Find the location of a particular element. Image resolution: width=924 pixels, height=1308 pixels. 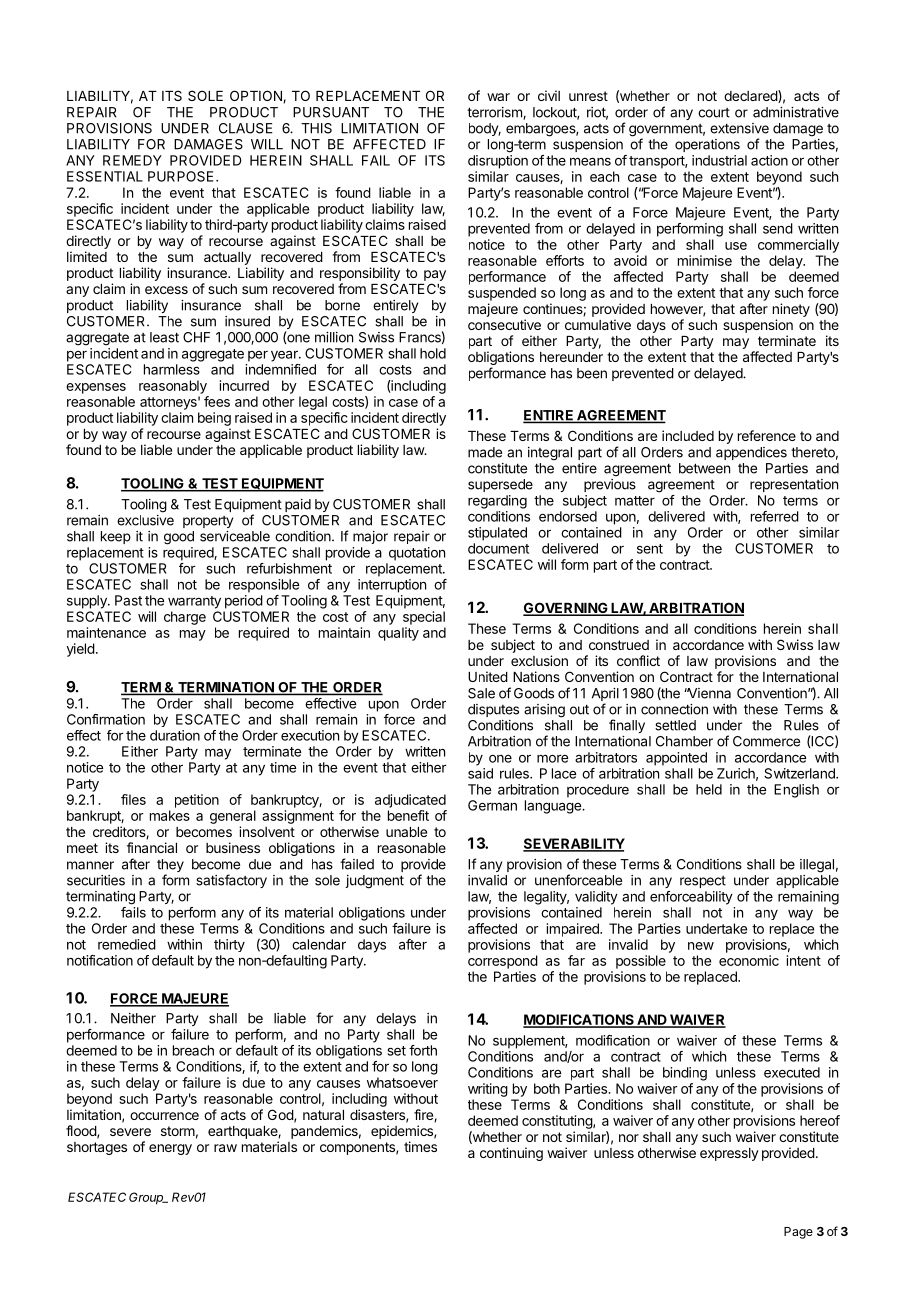

REMEDY is located at coordinates (132, 160).
